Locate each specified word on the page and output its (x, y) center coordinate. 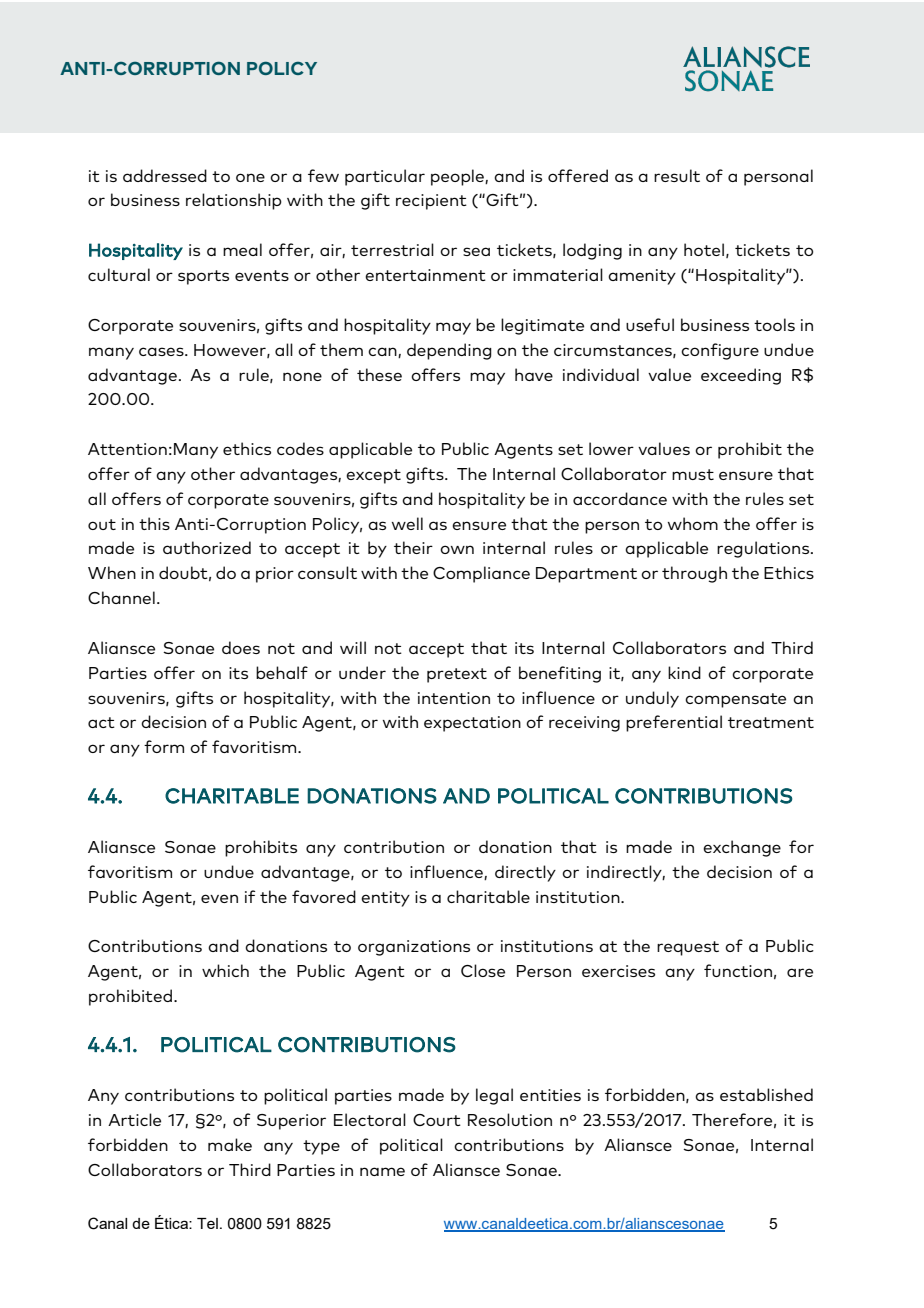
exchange (742, 848)
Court (437, 1120)
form (164, 746)
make (230, 1144)
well (407, 523)
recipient (431, 202)
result (677, 175)
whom (693, 523)
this (154, 523)
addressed (165, 175)
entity (385, 899)
